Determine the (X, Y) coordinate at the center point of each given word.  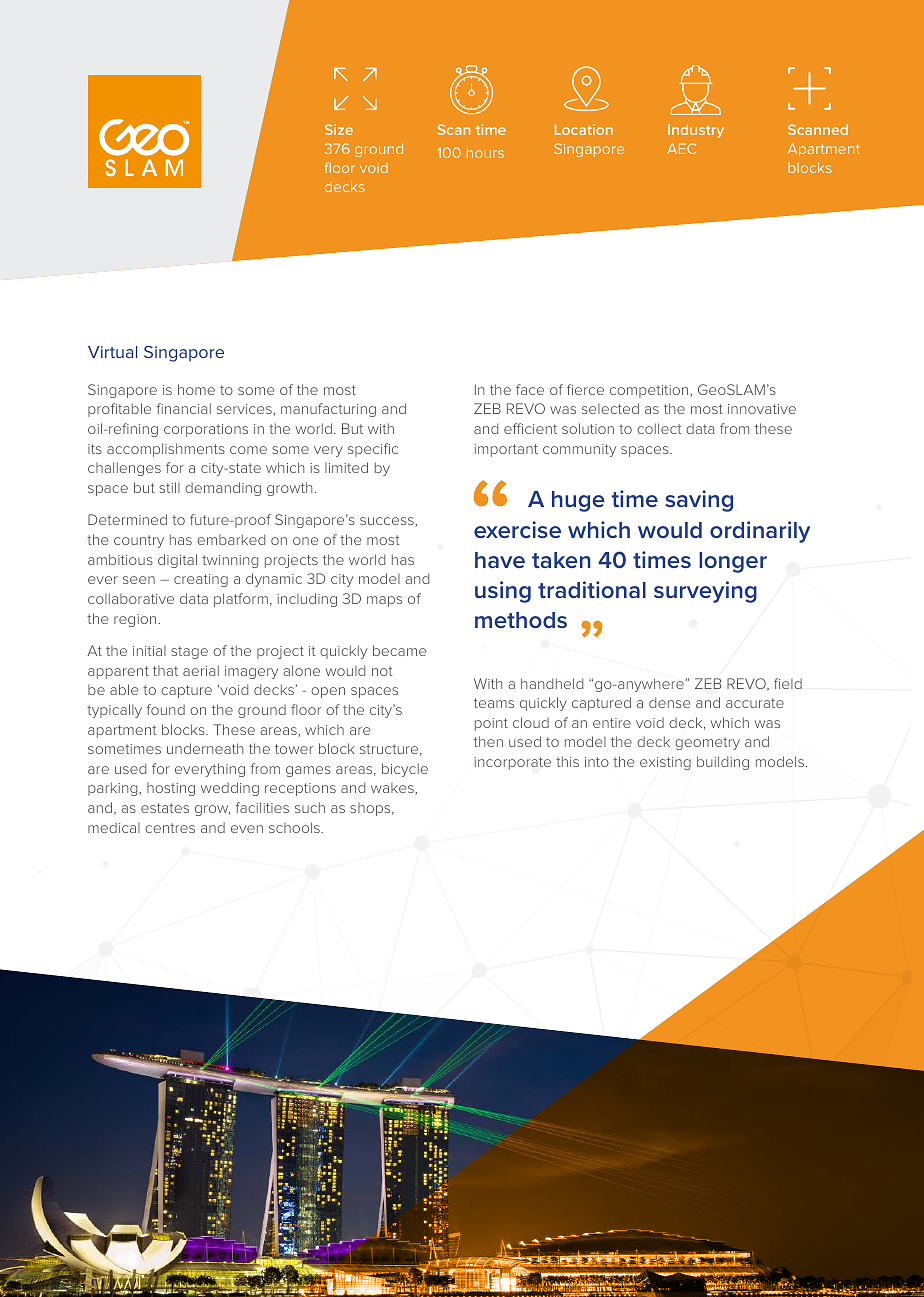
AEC (681, 148)
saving (699, 501)
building (723, 763)
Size (339, 129)
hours (485, 152)
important (506, 450)
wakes (393, 789)
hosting (171, 789)
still (169, 487)
